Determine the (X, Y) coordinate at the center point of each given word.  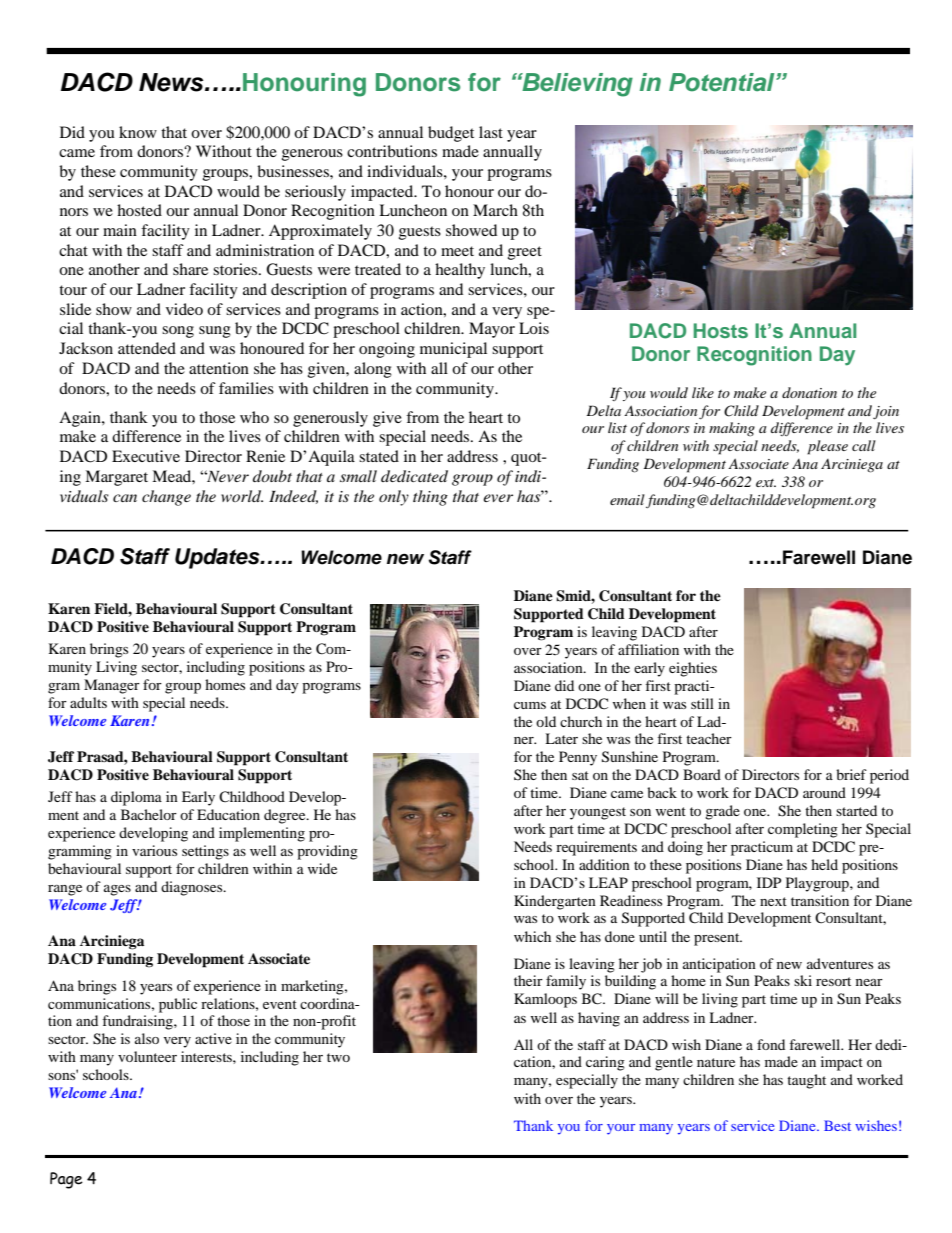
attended (147, 348)
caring (605, 1063)
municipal (453, 350)
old (546, 721)
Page (66, 1180)
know (138, 132)
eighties (693, 669)
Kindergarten (555, 902)
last (491, 132)
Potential (723, 82)
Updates (218, 558)
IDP (769, 882)
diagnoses (193, 888)
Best (837, 1125)
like (703, 392)
